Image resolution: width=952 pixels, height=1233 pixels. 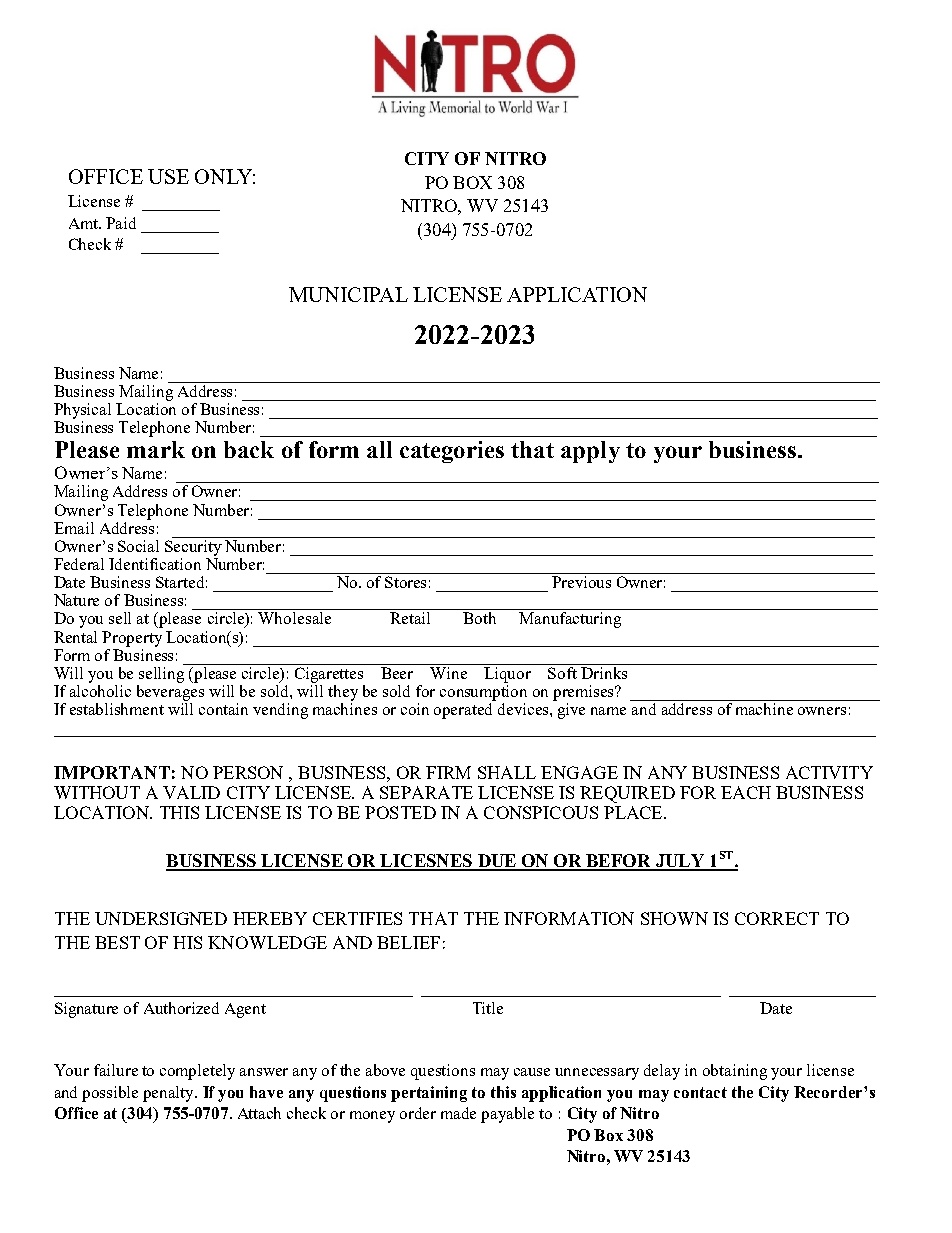 I want to click on Wine, so click(x=449, y=671).
